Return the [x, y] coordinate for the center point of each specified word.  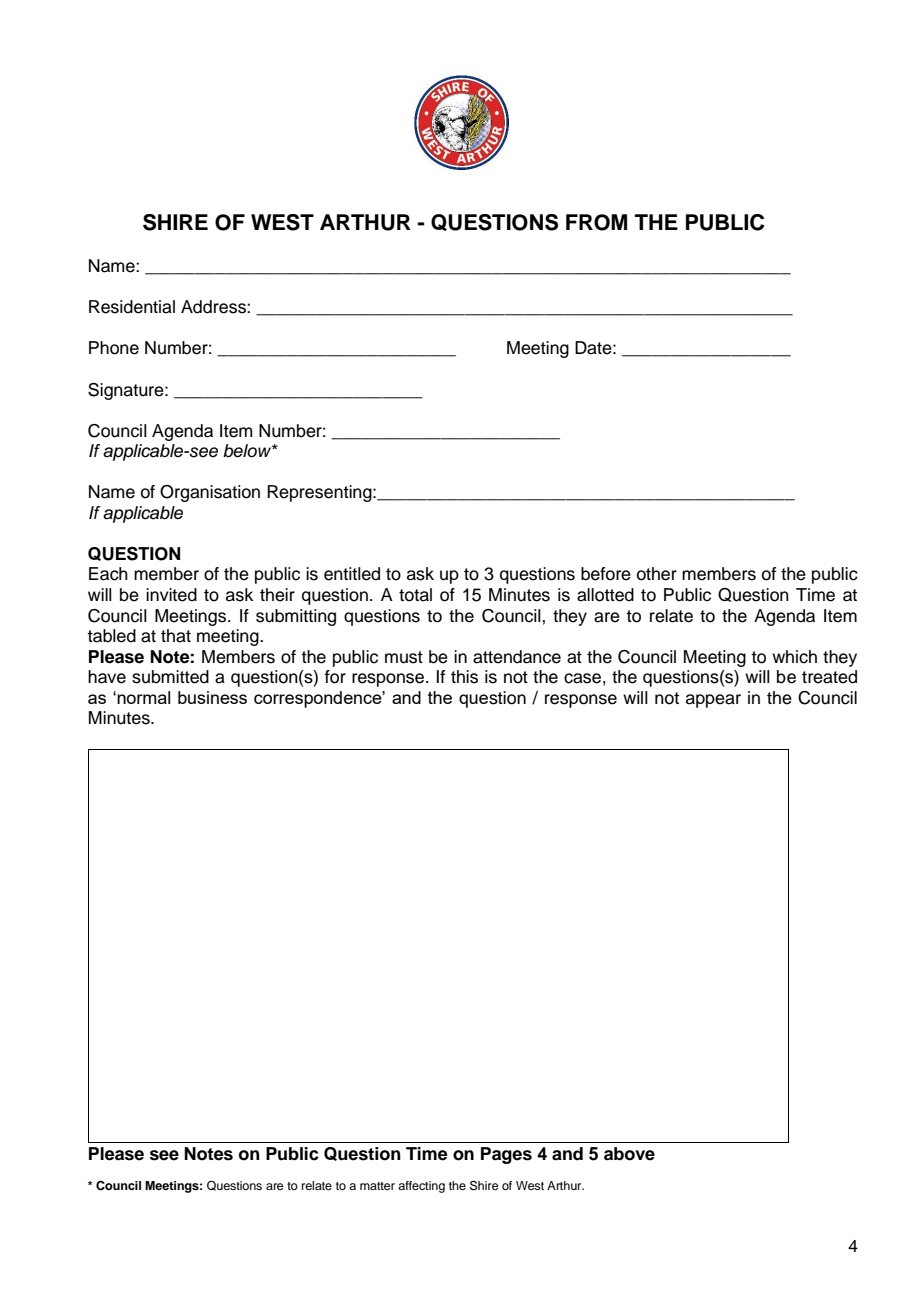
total [415, 595]
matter [377, 1186]
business [212, 697]
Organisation [210, 493]
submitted [170, 677]
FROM [596, 222]
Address [214, 307]
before [606, 574]
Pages [506, 1155]
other [657, 574]
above [629, 1154]
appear [713, 701]
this [464, 677]
